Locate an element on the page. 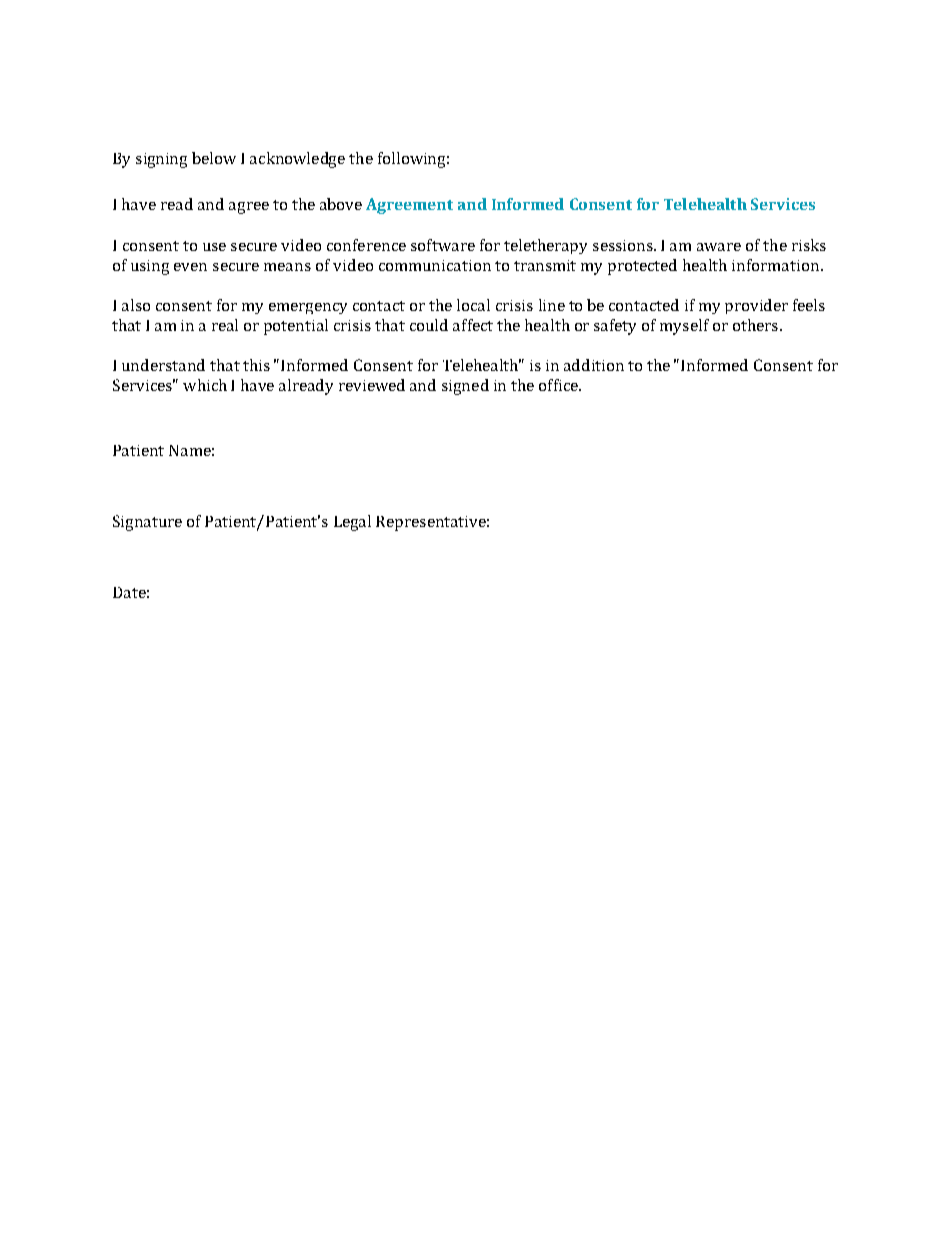  office is located at coordinates (559, 385).
